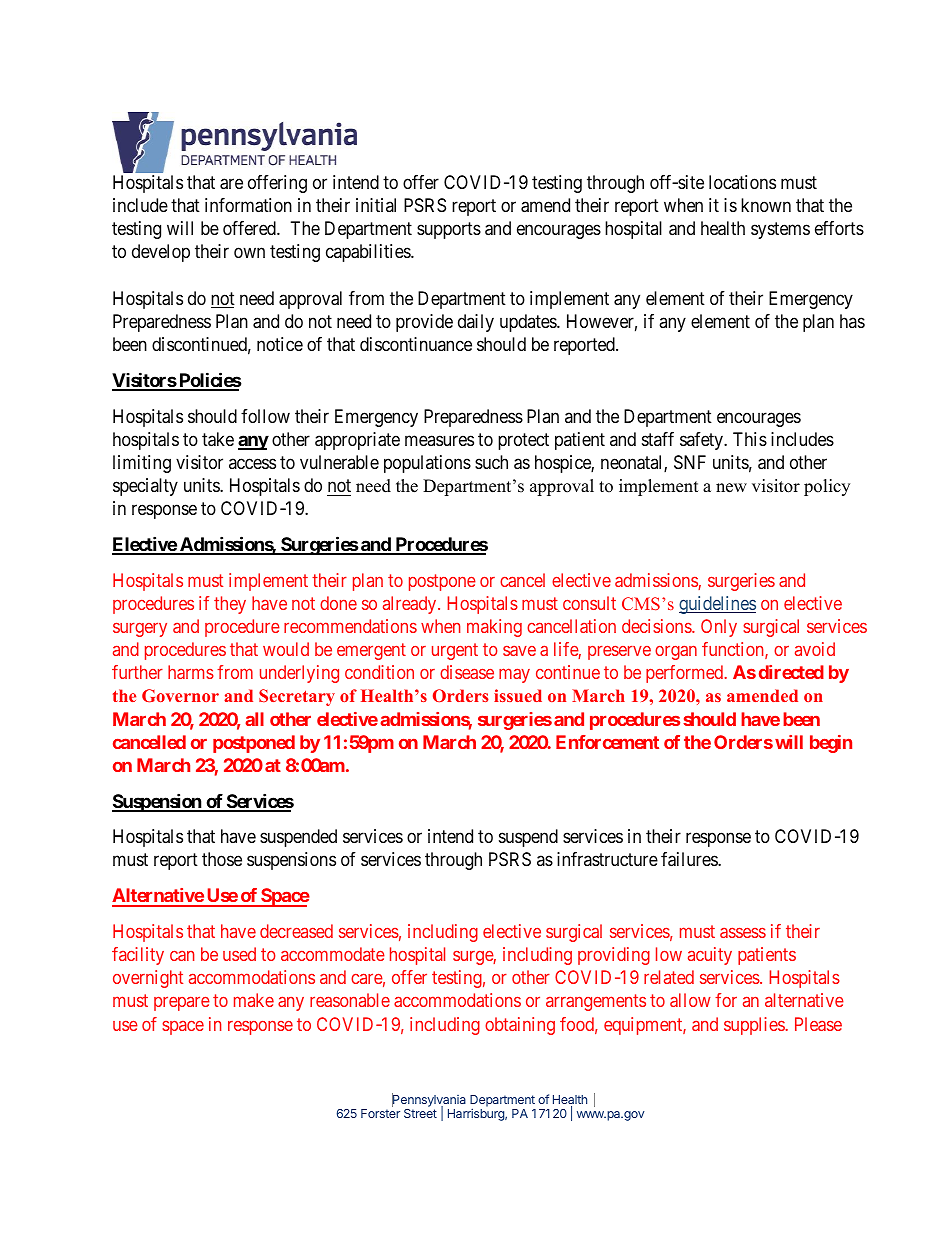 This document has height=1233, width=952. I want to click on protect, so click(523, 441).
